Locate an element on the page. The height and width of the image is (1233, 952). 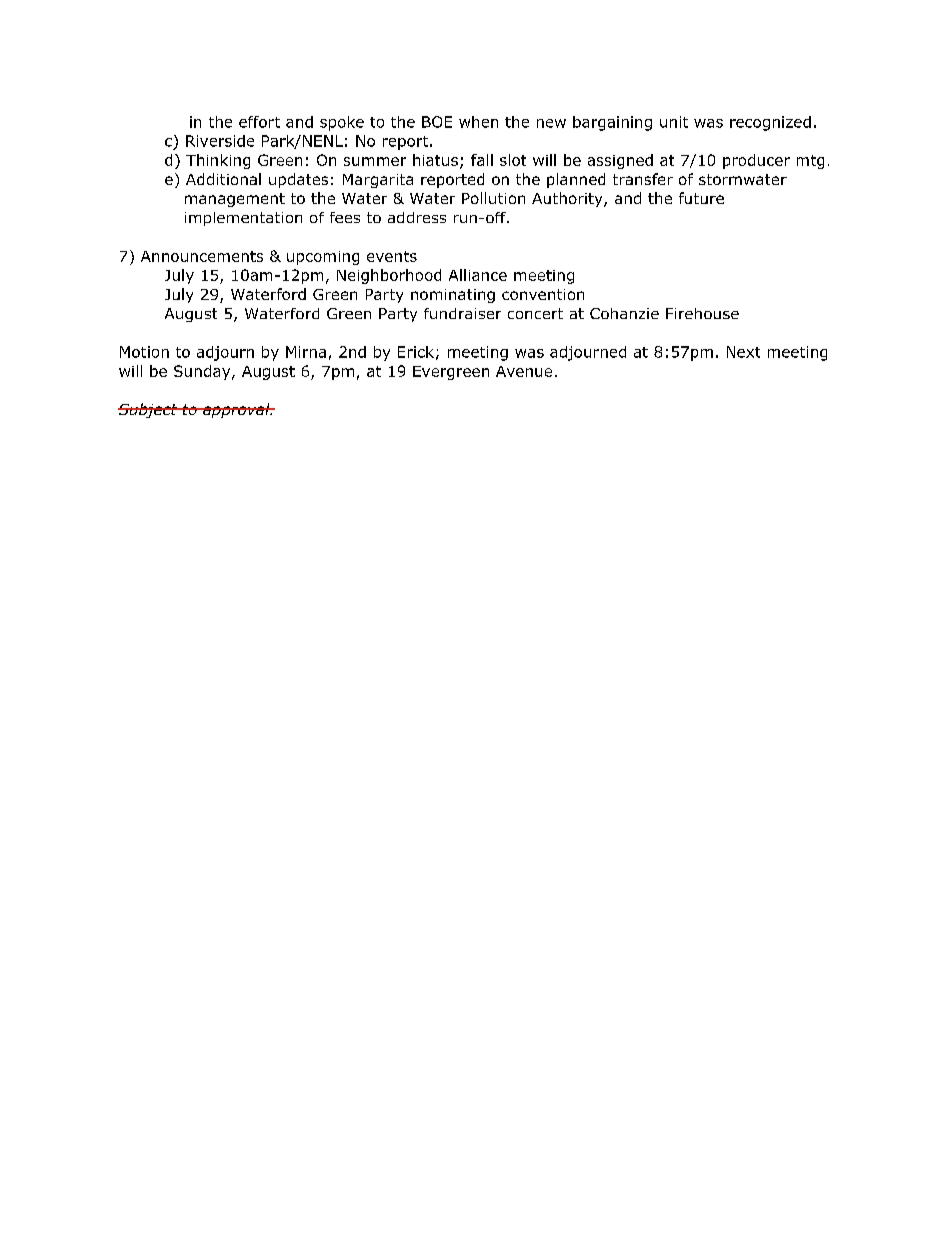
when is located at coordinates (478, 122).
